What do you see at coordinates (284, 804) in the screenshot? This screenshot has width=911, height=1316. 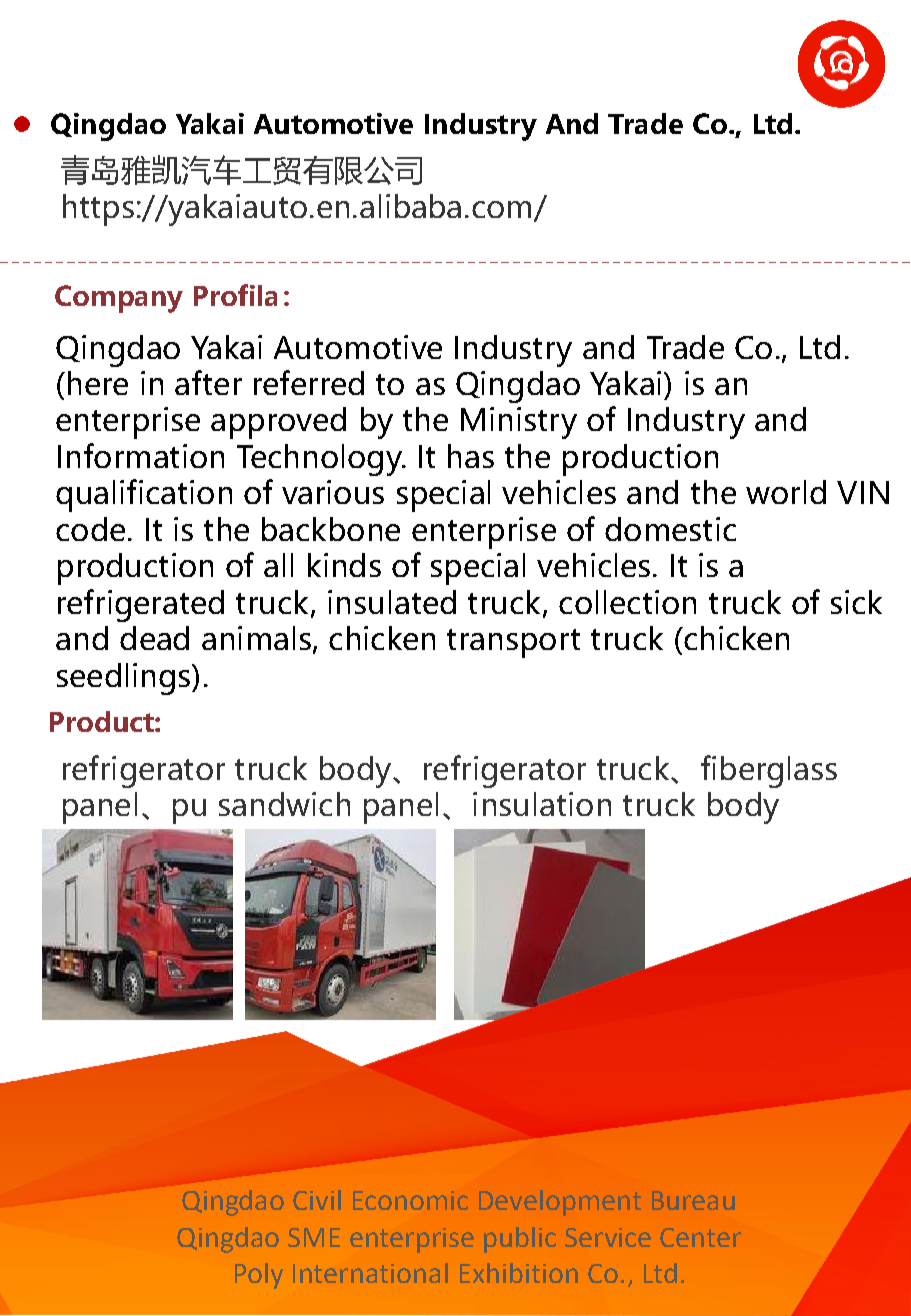 I see `sandwich` at bounding box center [284, 804].
